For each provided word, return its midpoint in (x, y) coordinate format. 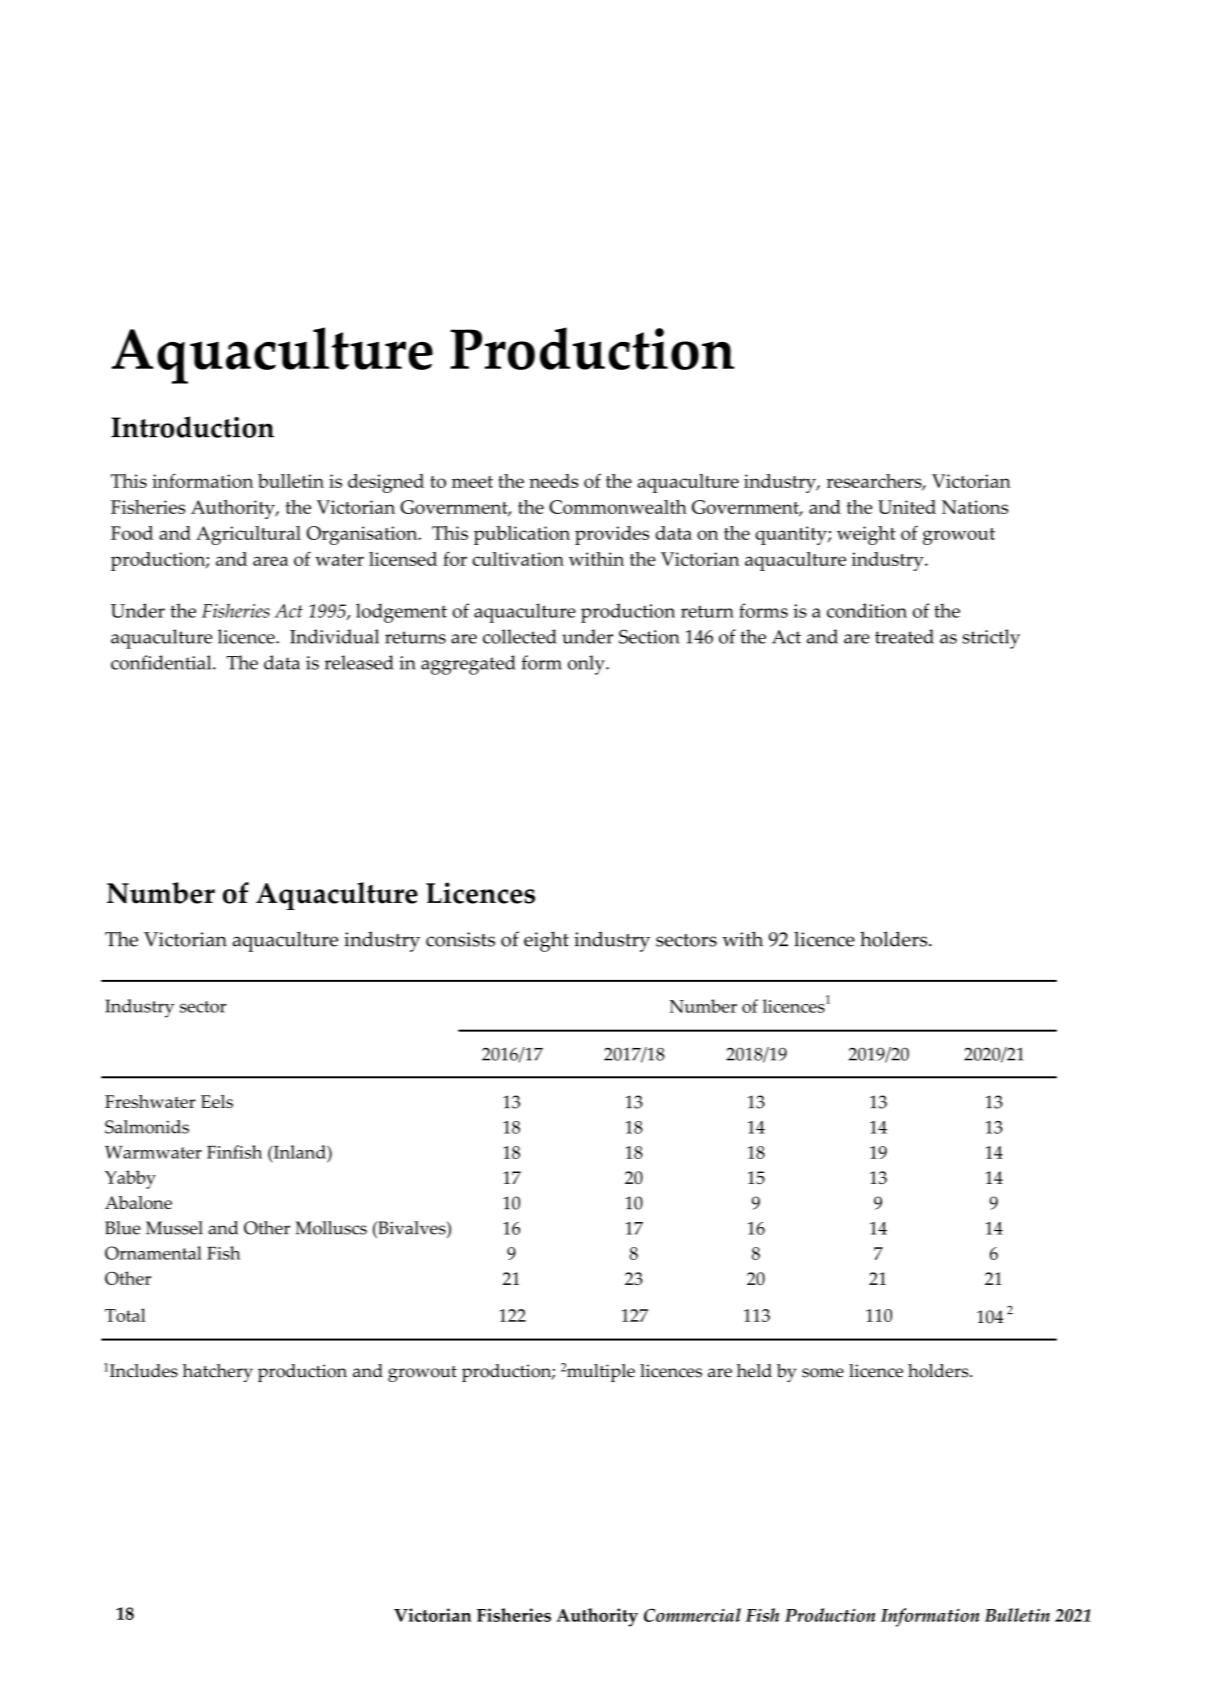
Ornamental (153, 1253)
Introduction (192, 427)
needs (553, 481)
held (754, 1371)
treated (904, 636)
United (907, 507)
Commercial (692, 1615)
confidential (162, 662)
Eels (217, 1101)
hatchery (218, 1373)
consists (460, 939)
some (823, 1373)
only (587, 665)
